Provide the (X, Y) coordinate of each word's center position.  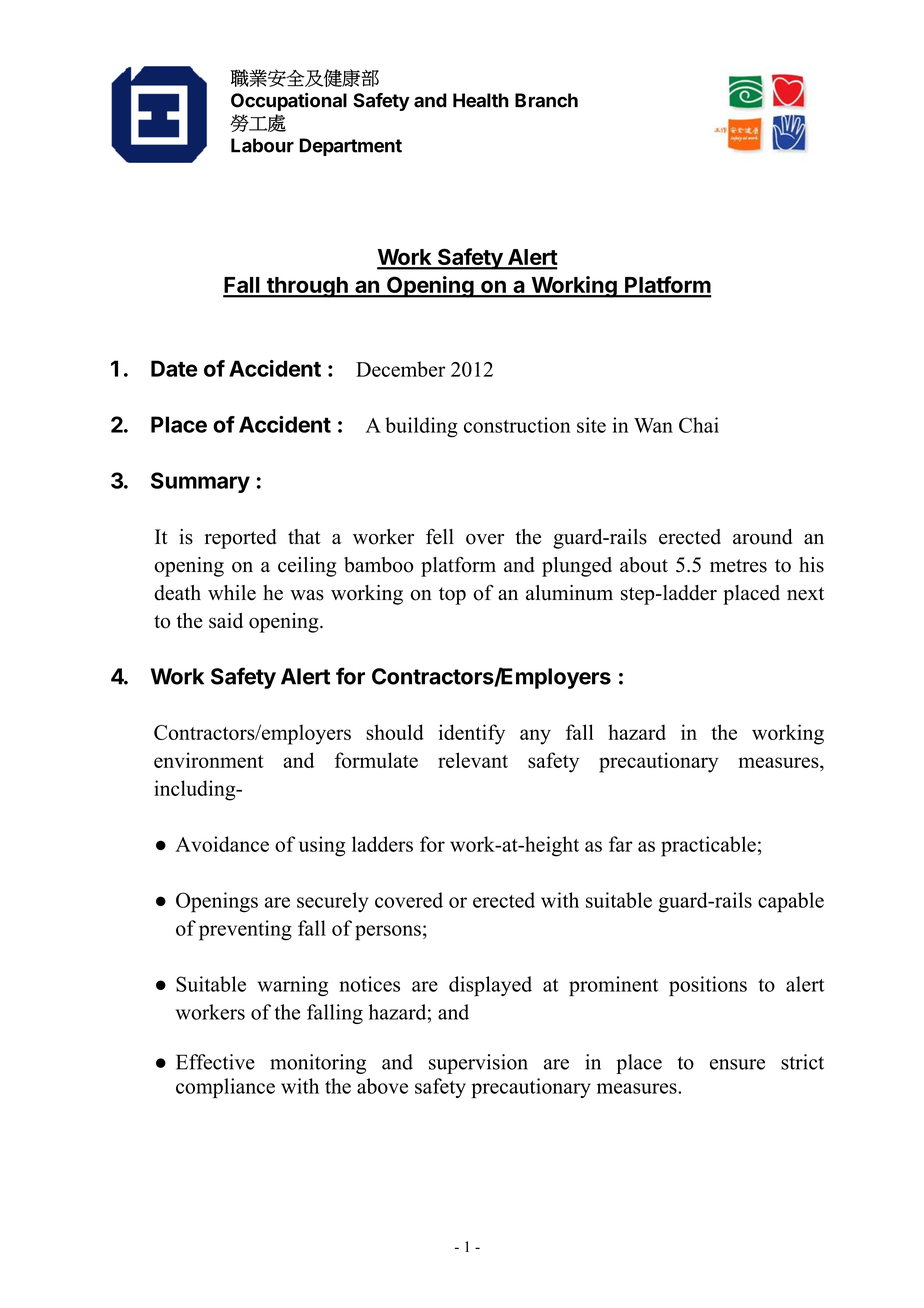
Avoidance (222, 844)
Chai (699, 425)
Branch (546, 100)
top (452, 596)
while (232, 593)
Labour (262, 145)
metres (738, 566)
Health (481, 100)
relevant (473, 760)
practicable (708, 846)
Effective (215, 1062)
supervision (478, 1064)
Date (174, 368)
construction (517, 425)
